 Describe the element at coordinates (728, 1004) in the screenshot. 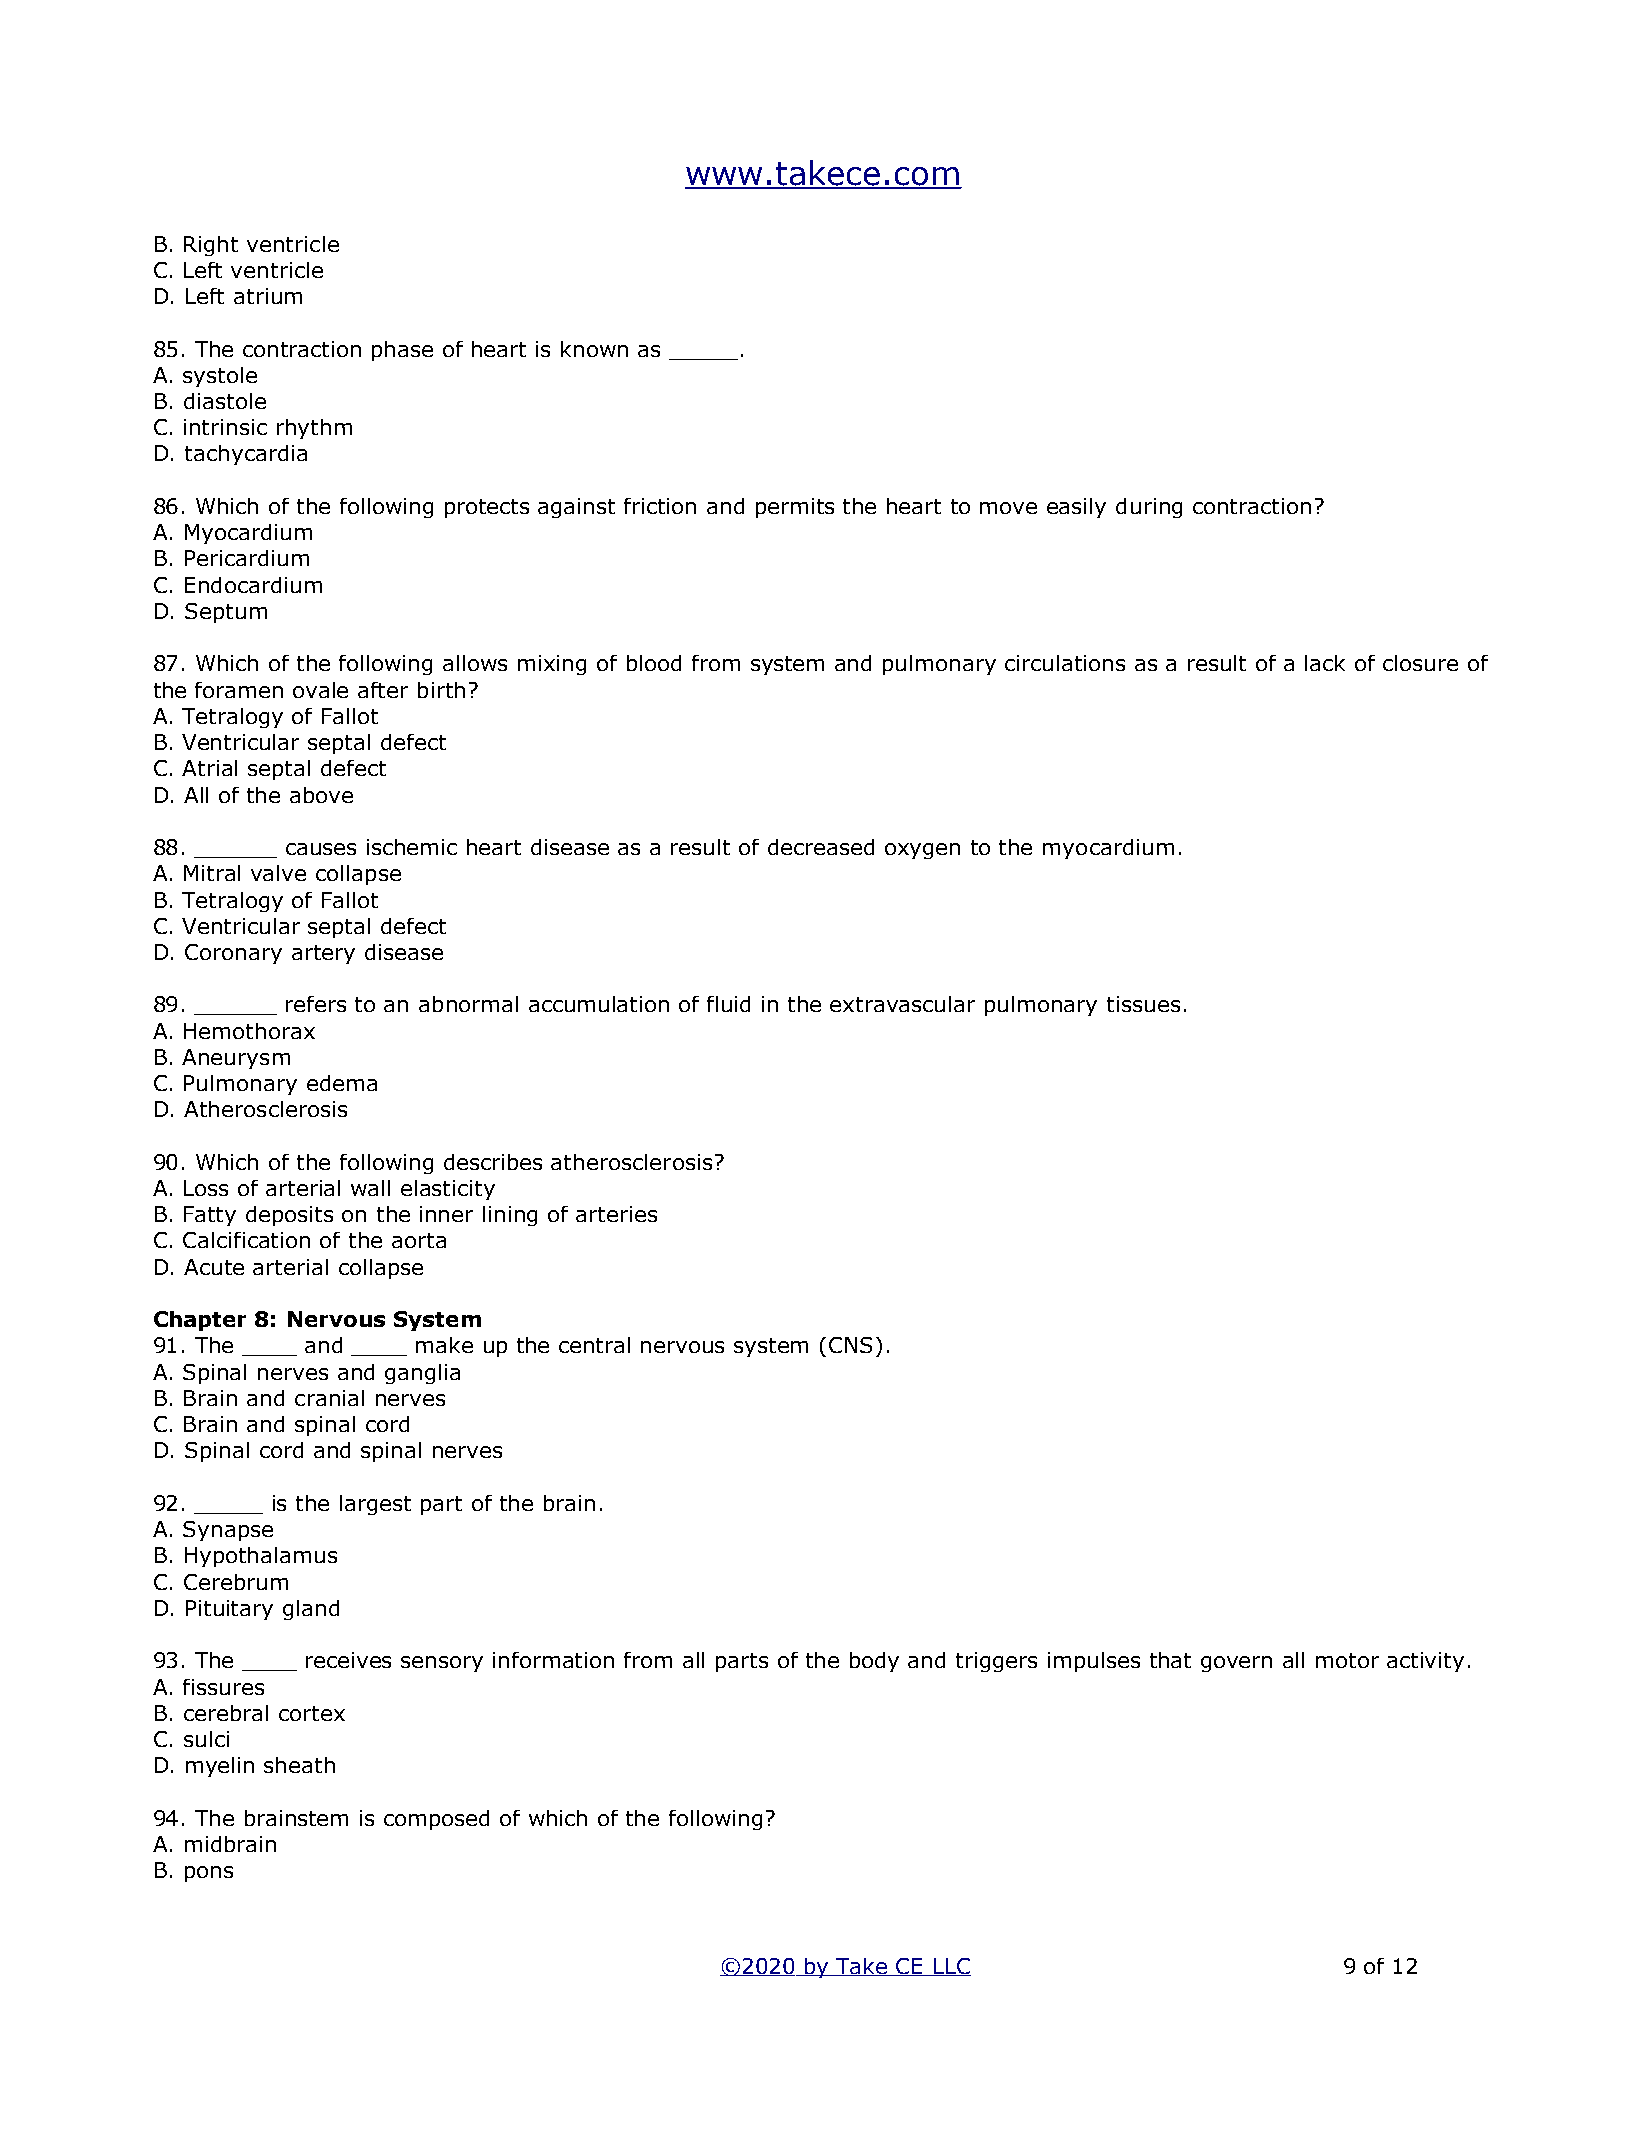

I see `fluid` at that location.
